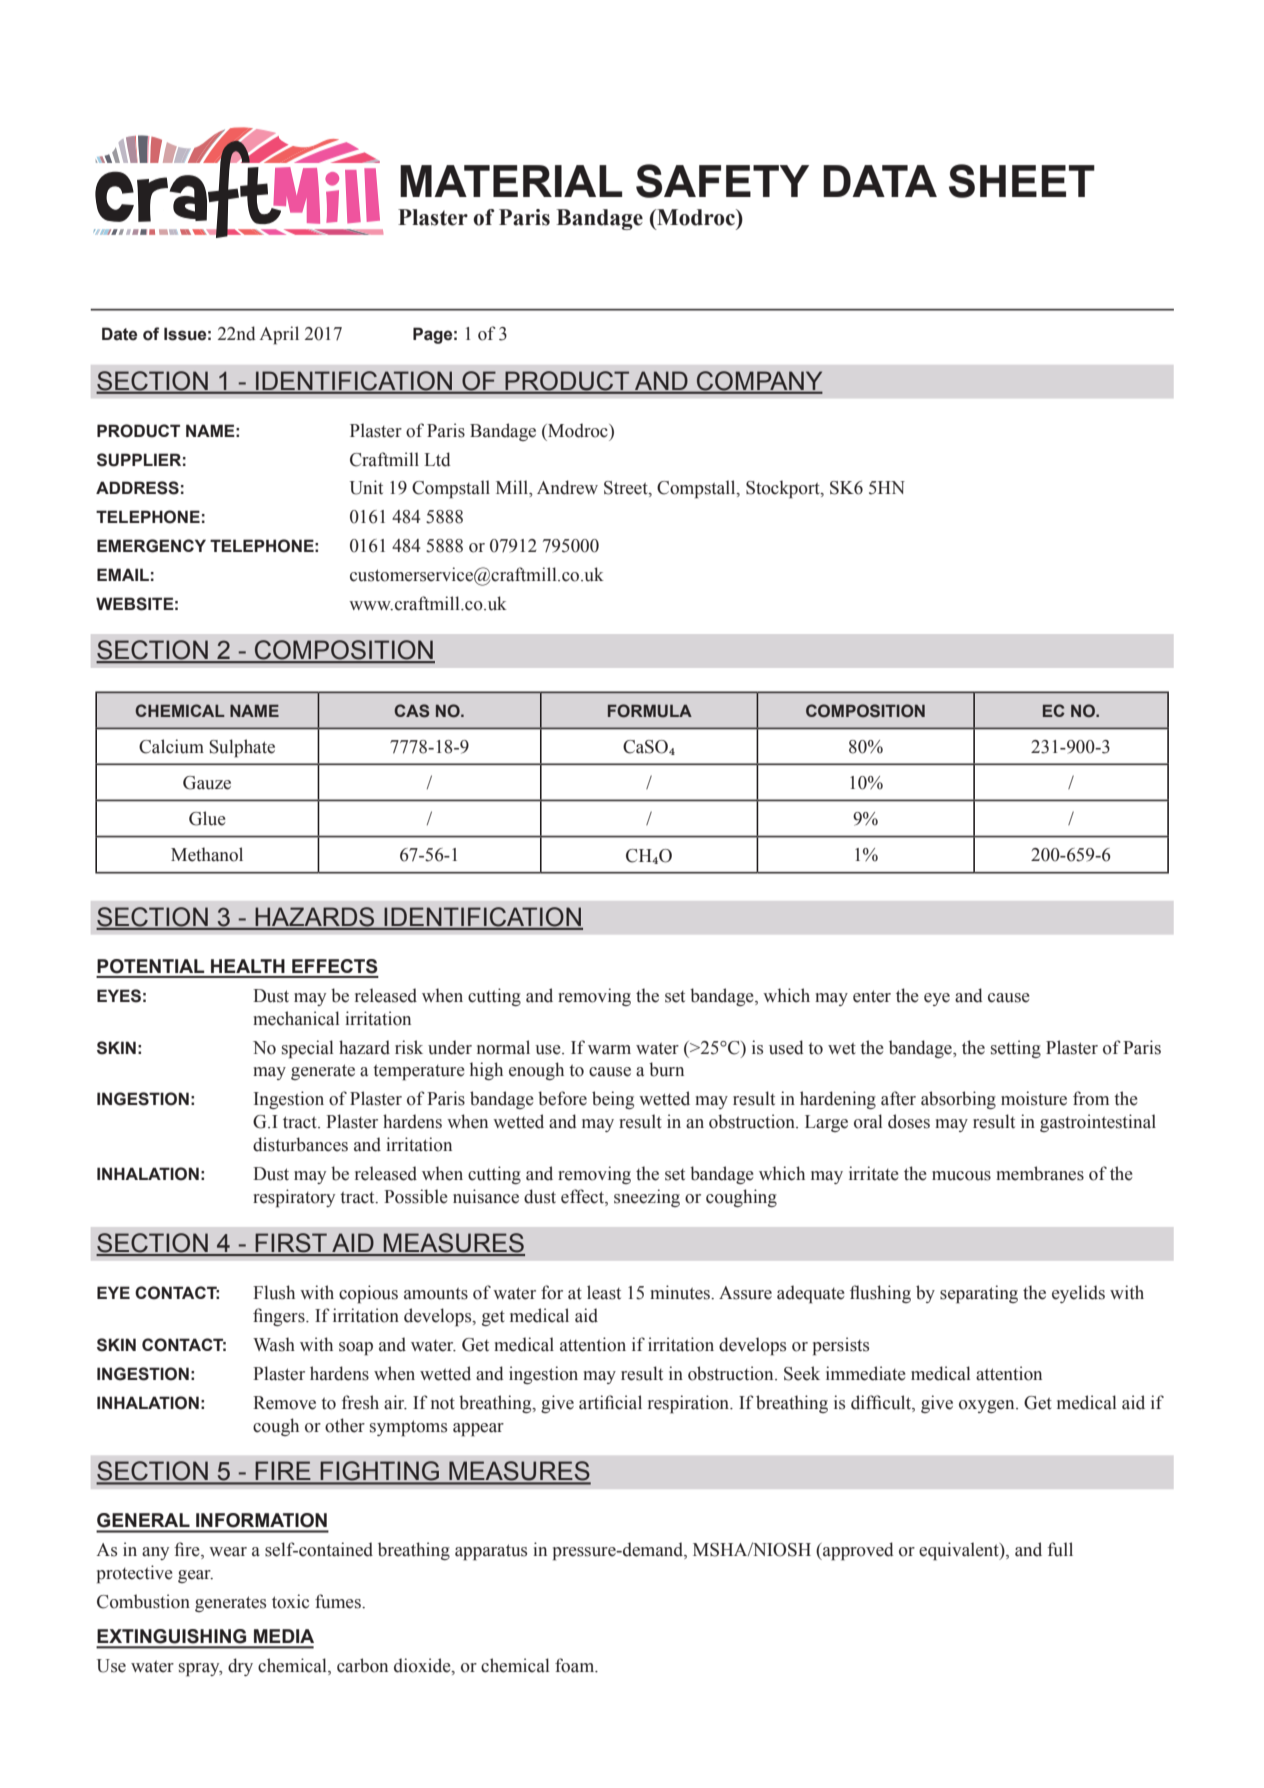 Image resolution: width=1264 pixels, height=1788 pixels. What do you see at coordinates (511, 181) in the image?
I see `MATERIAL` at bounding box center [511, 181].
